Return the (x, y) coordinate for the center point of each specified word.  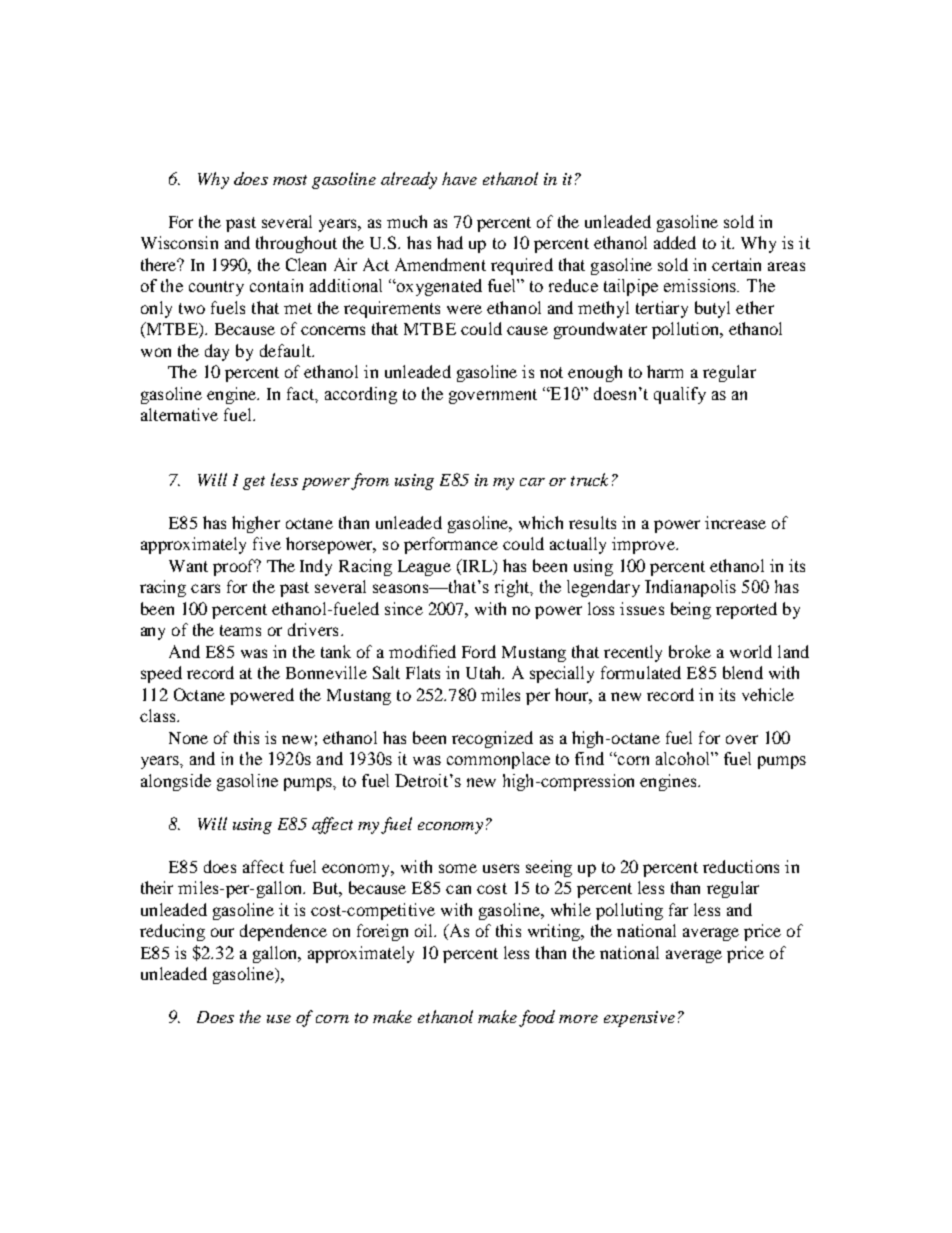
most (290, 180)
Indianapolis (690, 588)
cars (205, 588)
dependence (283, 932)
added (675, 242)
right (513, 588)
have (459, 178)
